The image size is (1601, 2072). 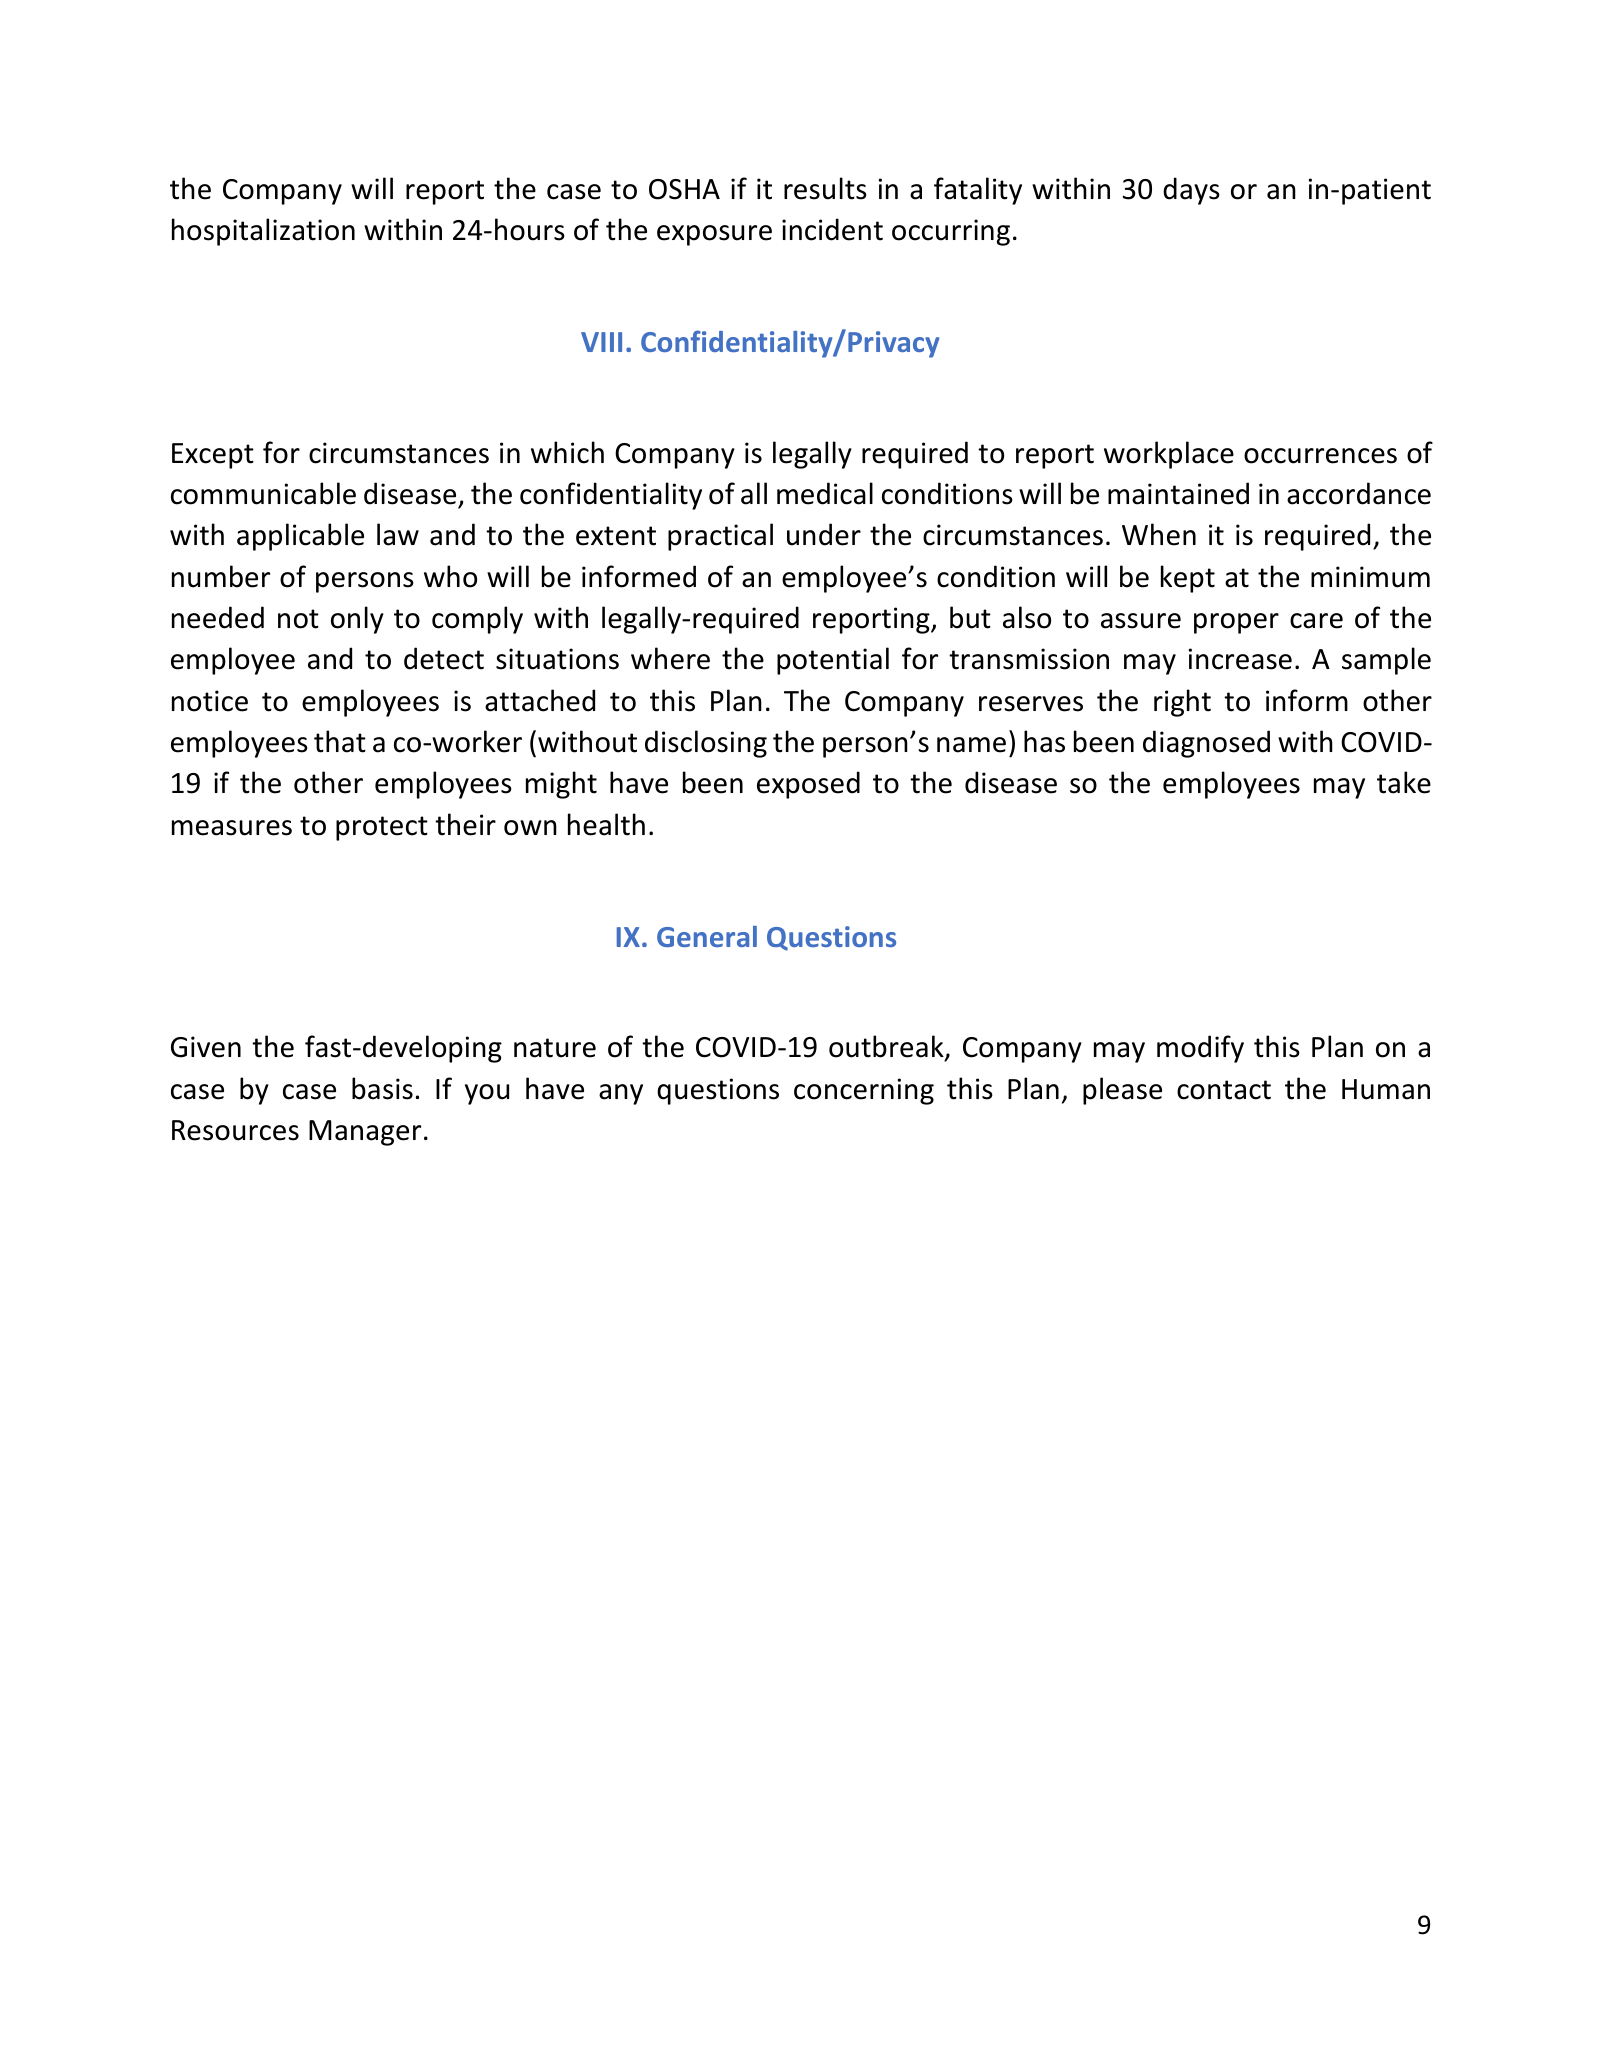 I want to click on days, so click(x=1191, y=191).
